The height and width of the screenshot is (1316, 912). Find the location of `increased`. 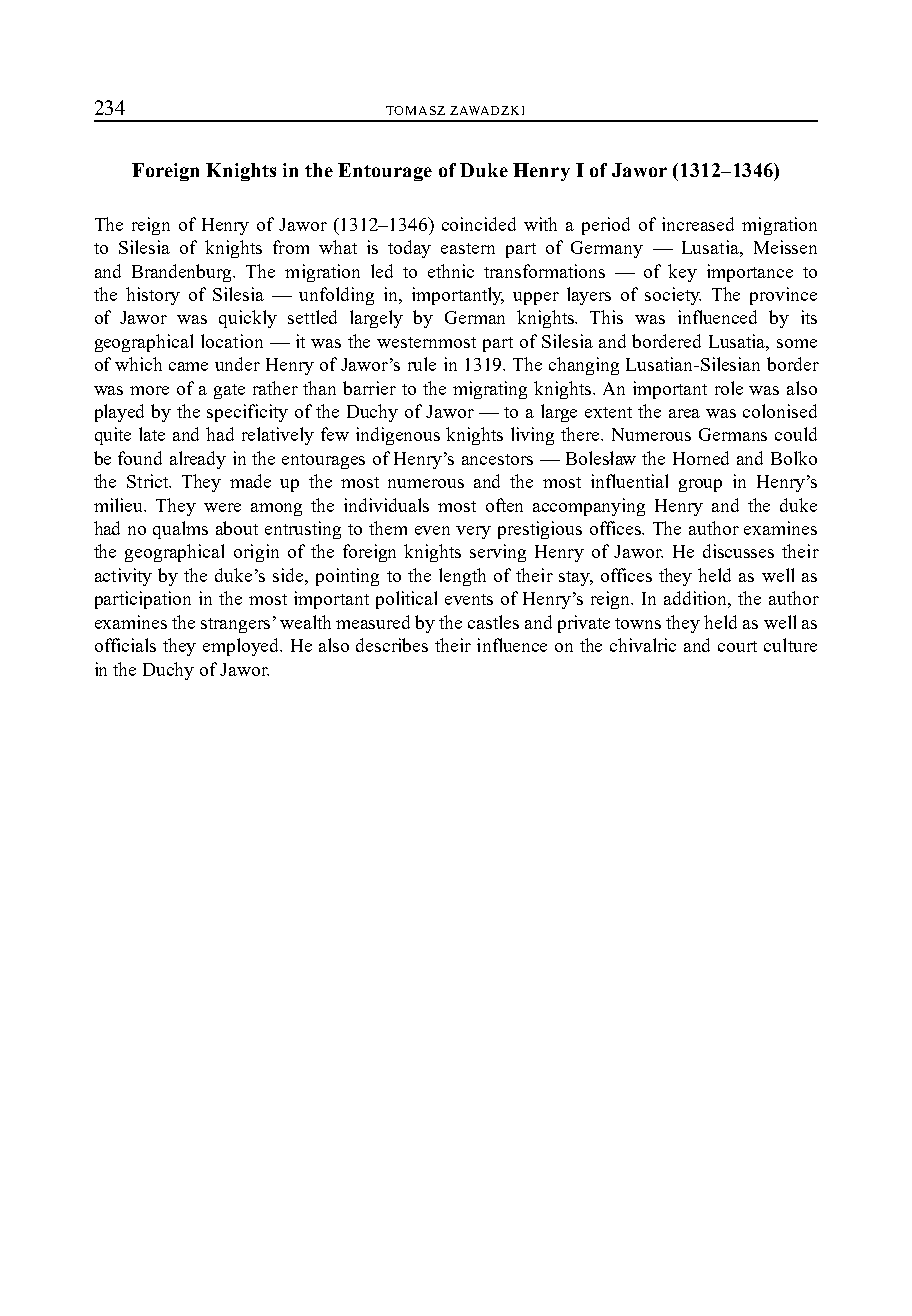

increased is located at coordinates (698, 224).
